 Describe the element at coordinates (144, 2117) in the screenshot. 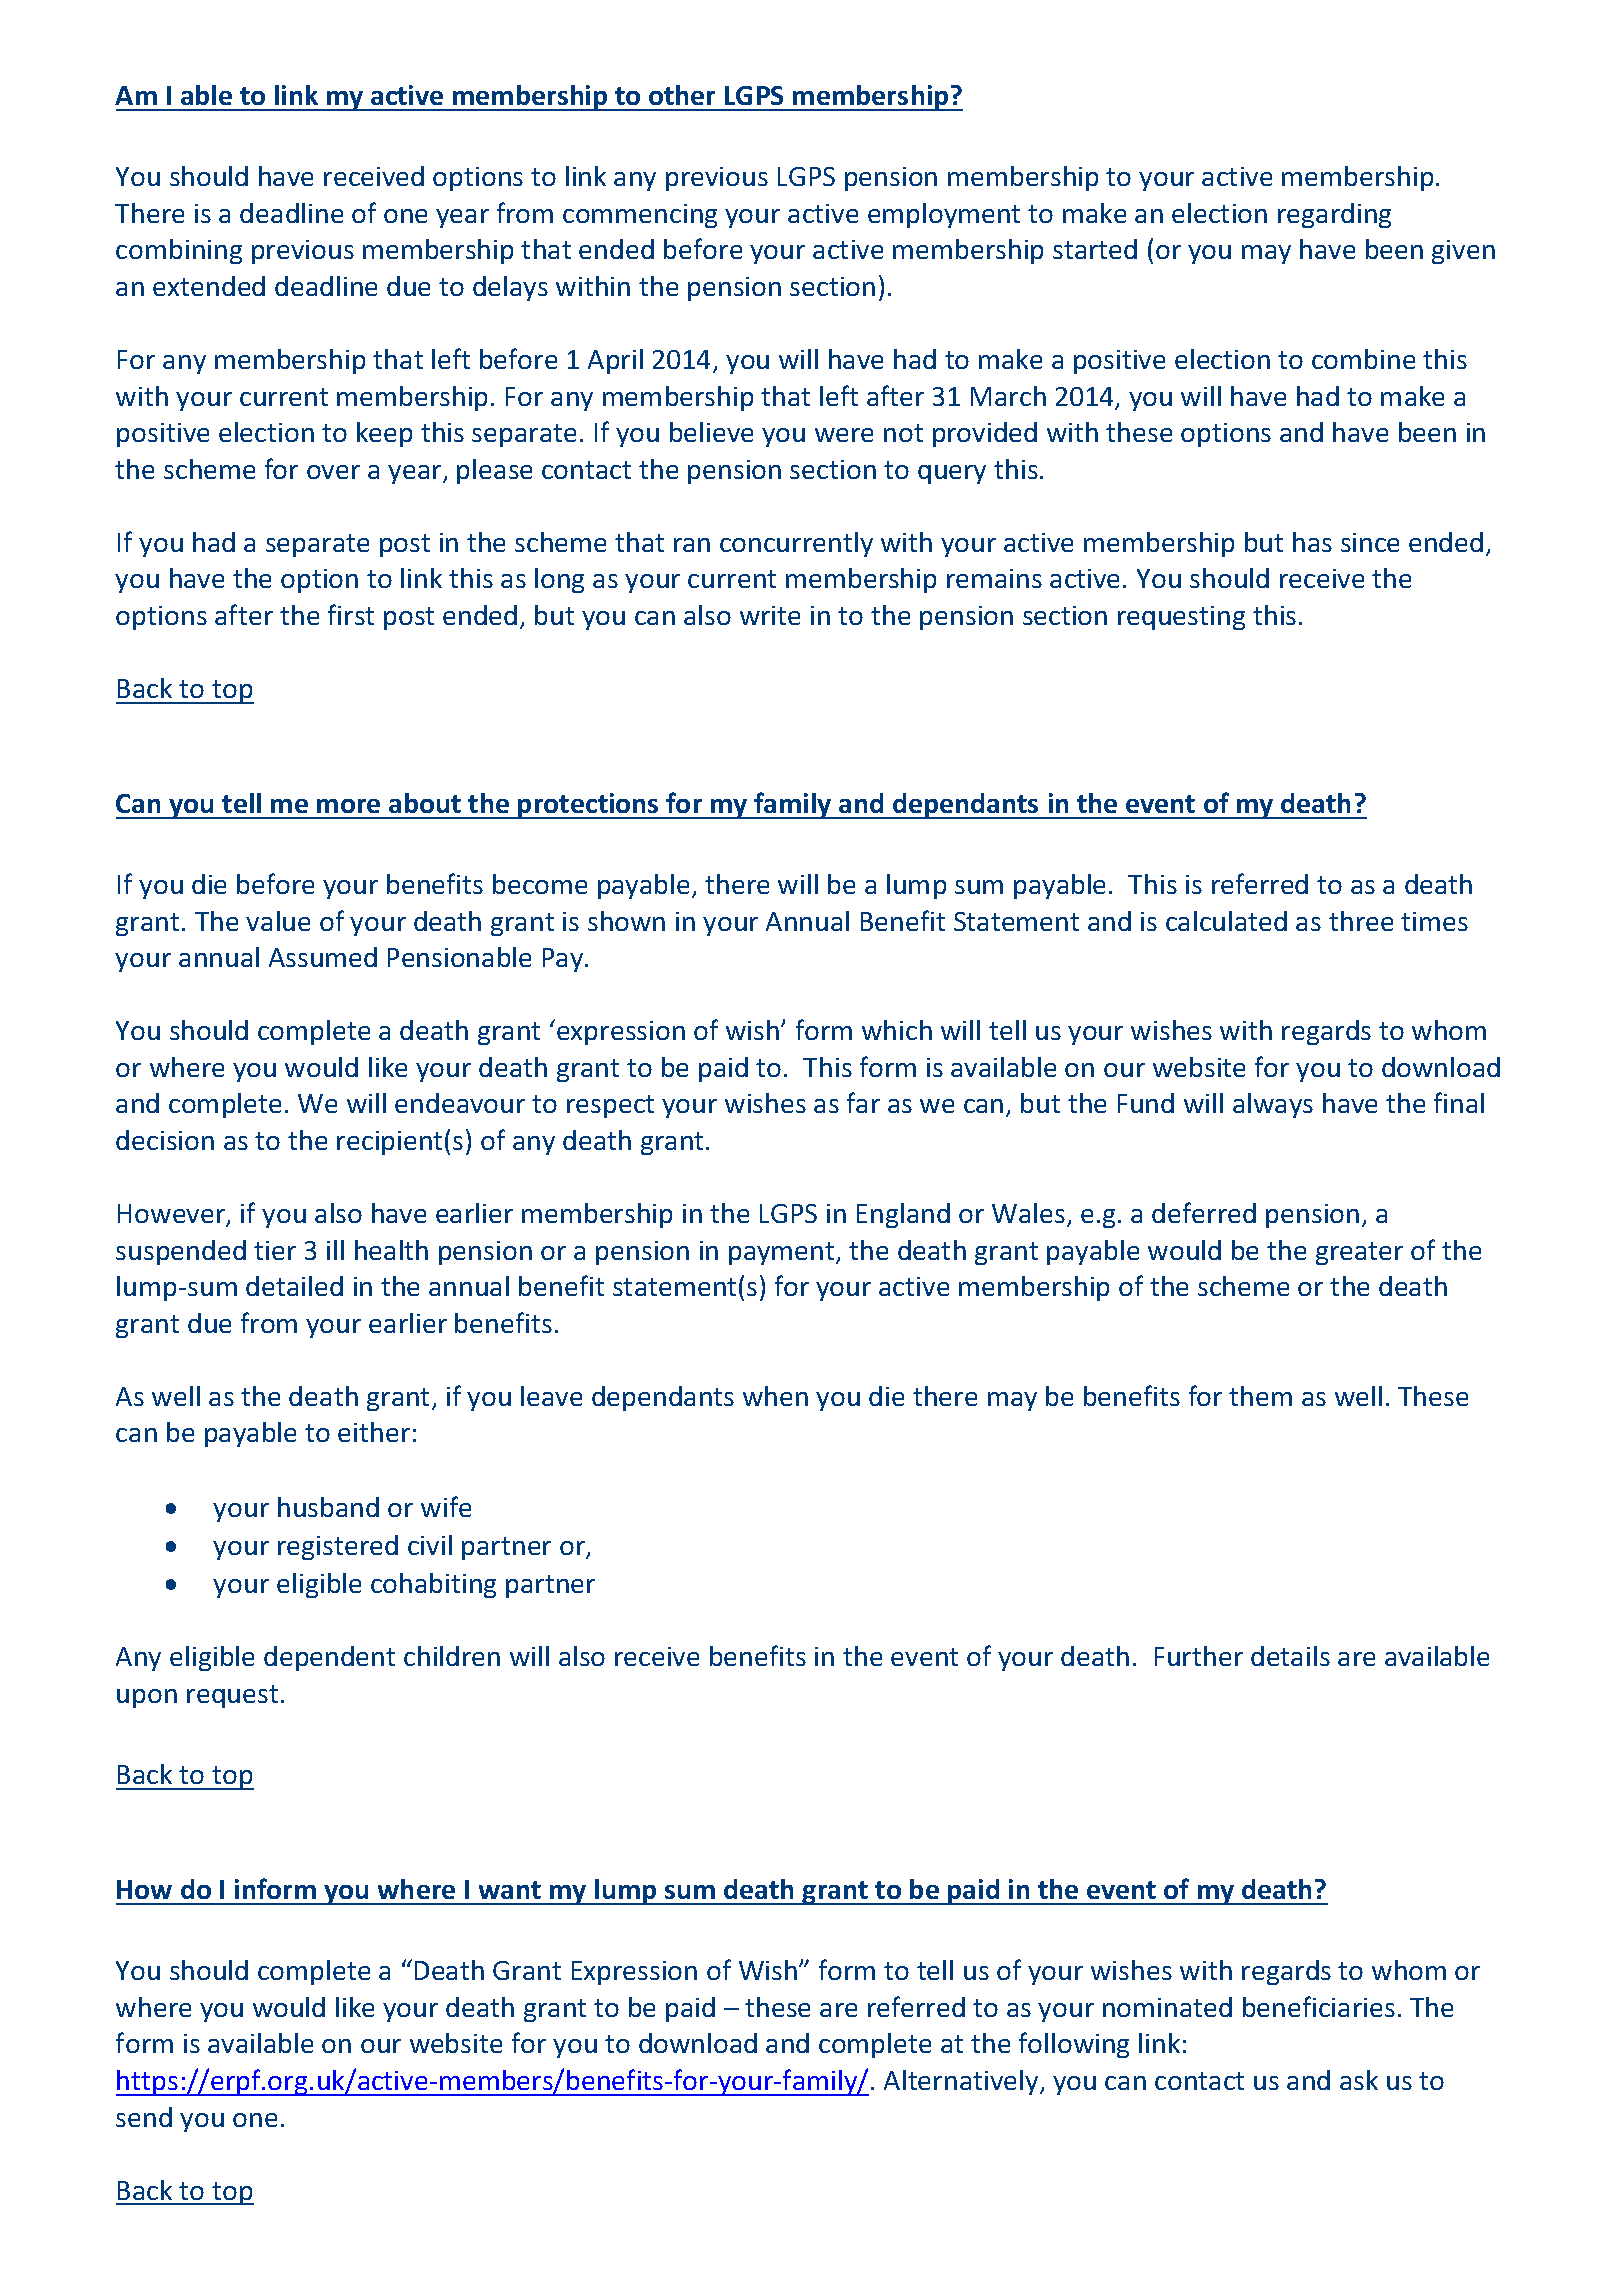

I see `send` at that location.
